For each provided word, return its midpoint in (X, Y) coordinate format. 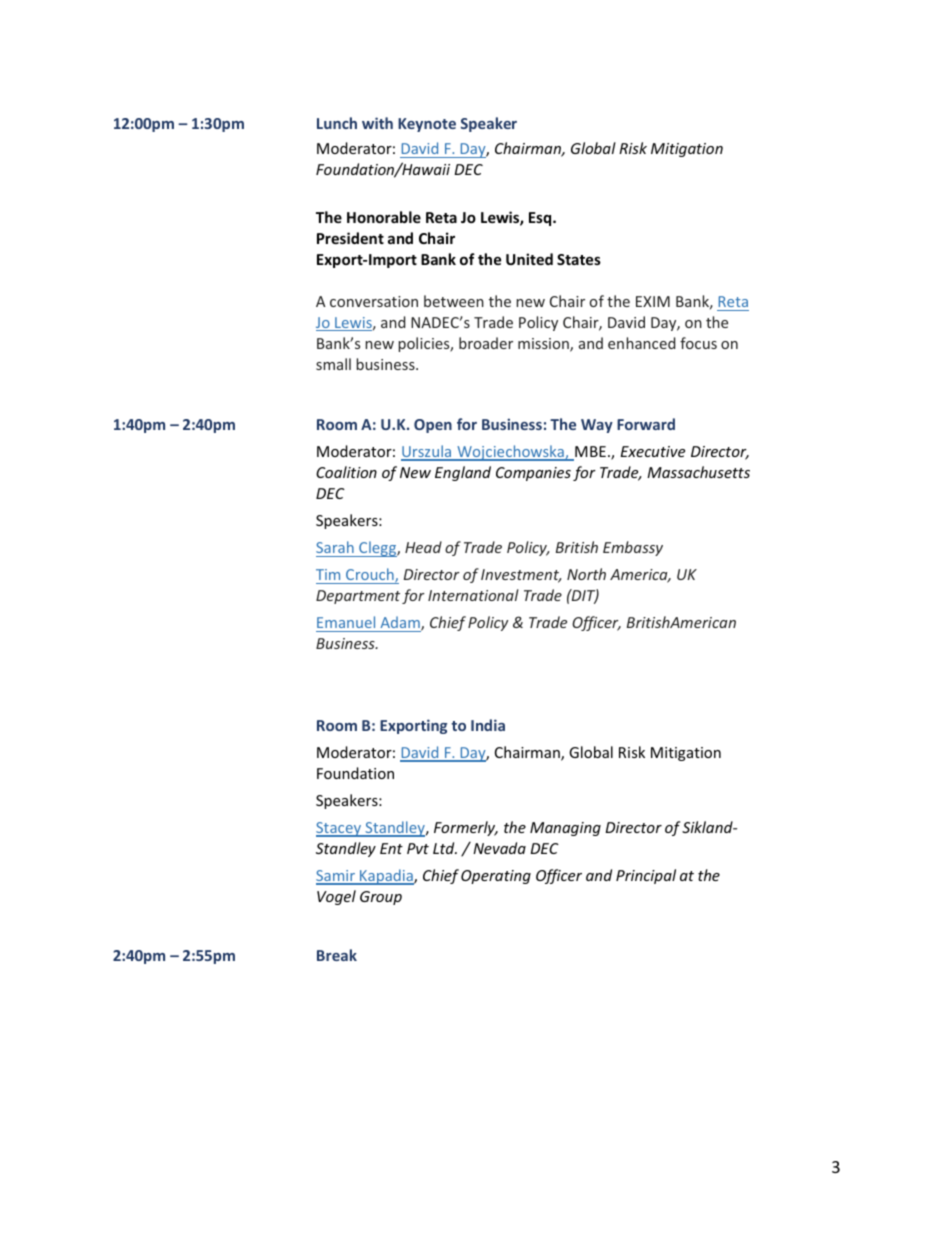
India (488, 725)
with (377, 123)
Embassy (633, 548)
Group (381, 898)
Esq (541, 219)
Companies (533, 474)
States (579, 259)
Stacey (339, 829)
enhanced (642, 343)
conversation (374, 301)
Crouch (371, 575)
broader (486, 343)
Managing (565, 829)
